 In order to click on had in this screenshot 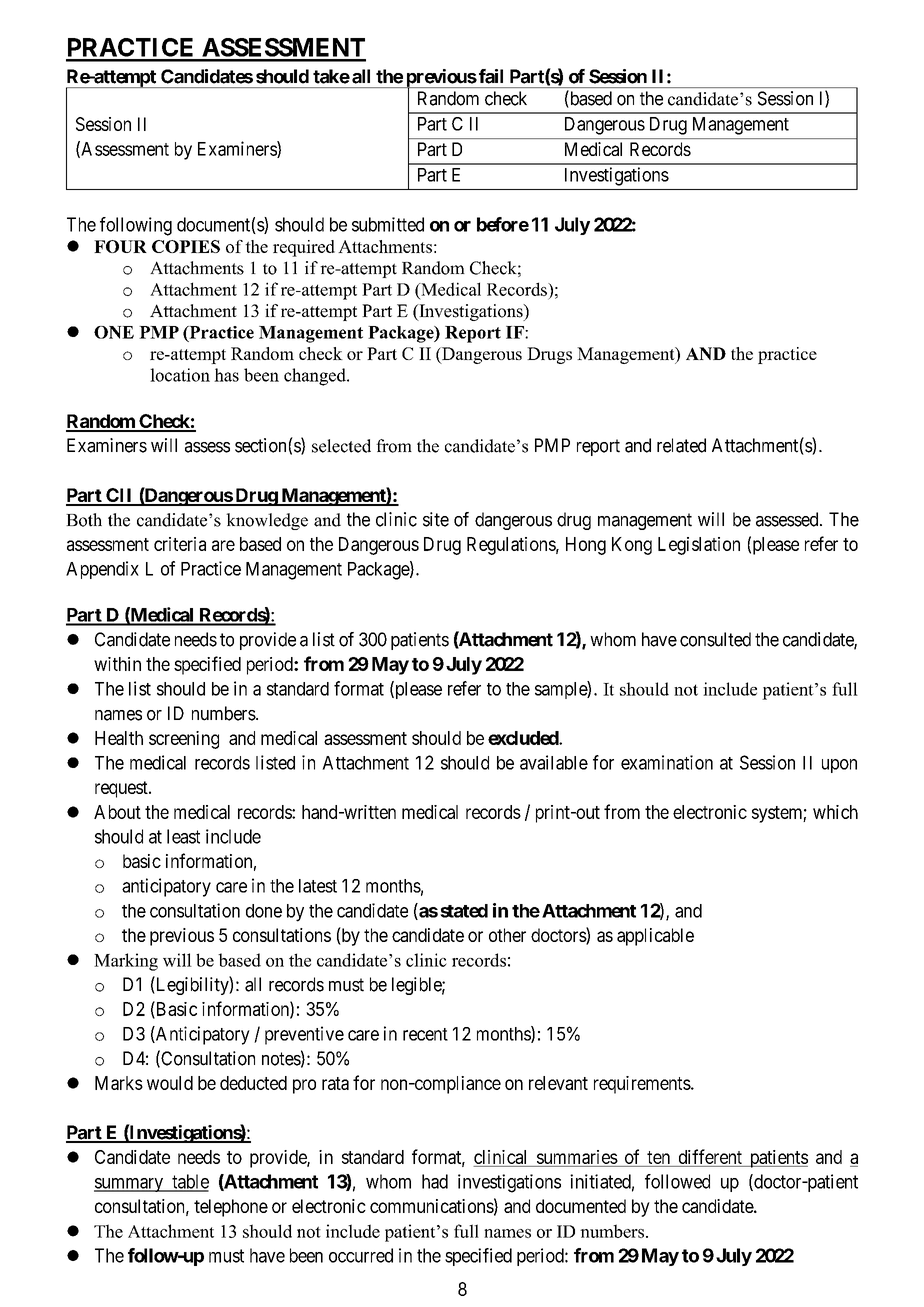, I will do `click(435, 1181)`.
